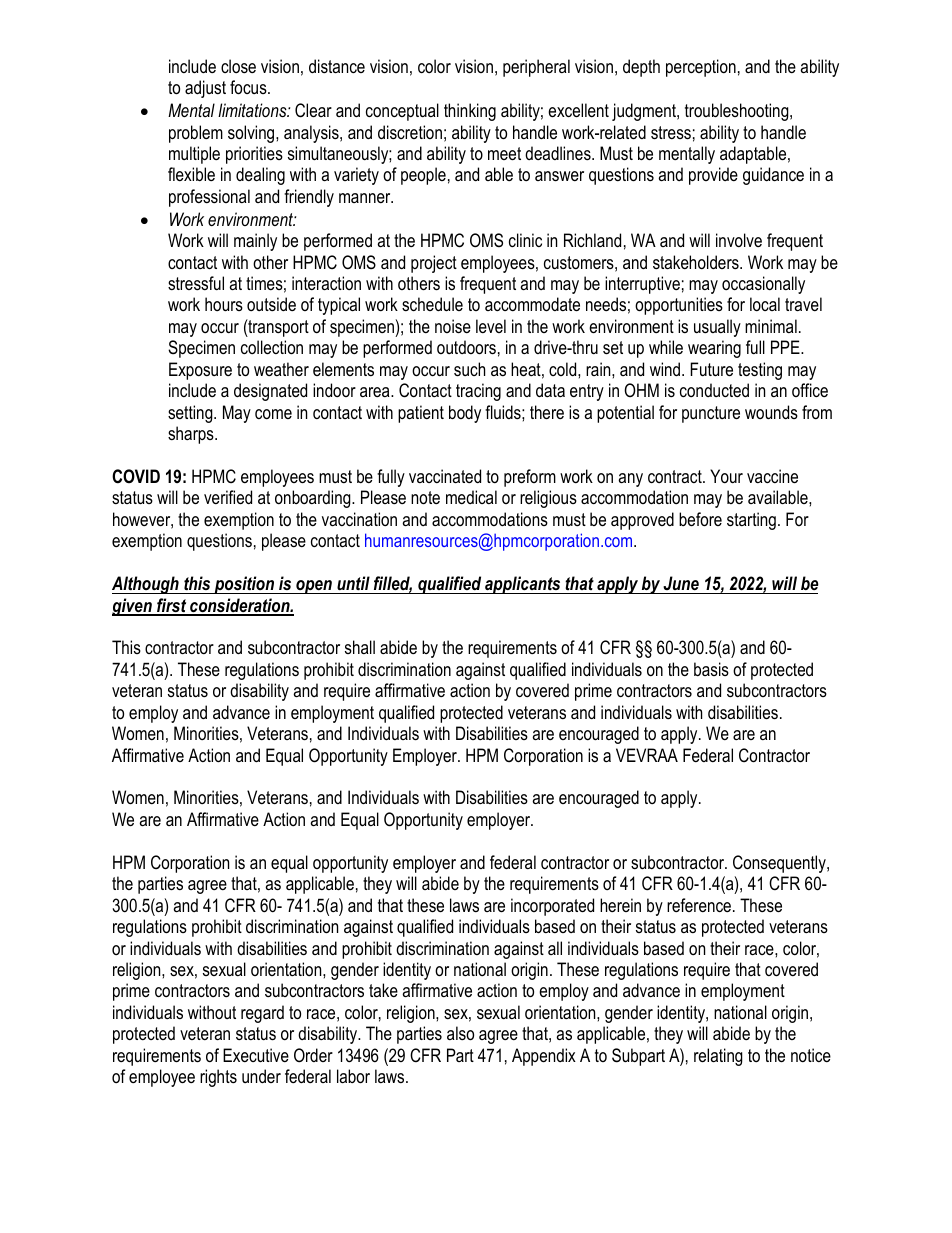 This screenshot has height=1233, width=952. I want to click on adjust, so click(205, 89).
